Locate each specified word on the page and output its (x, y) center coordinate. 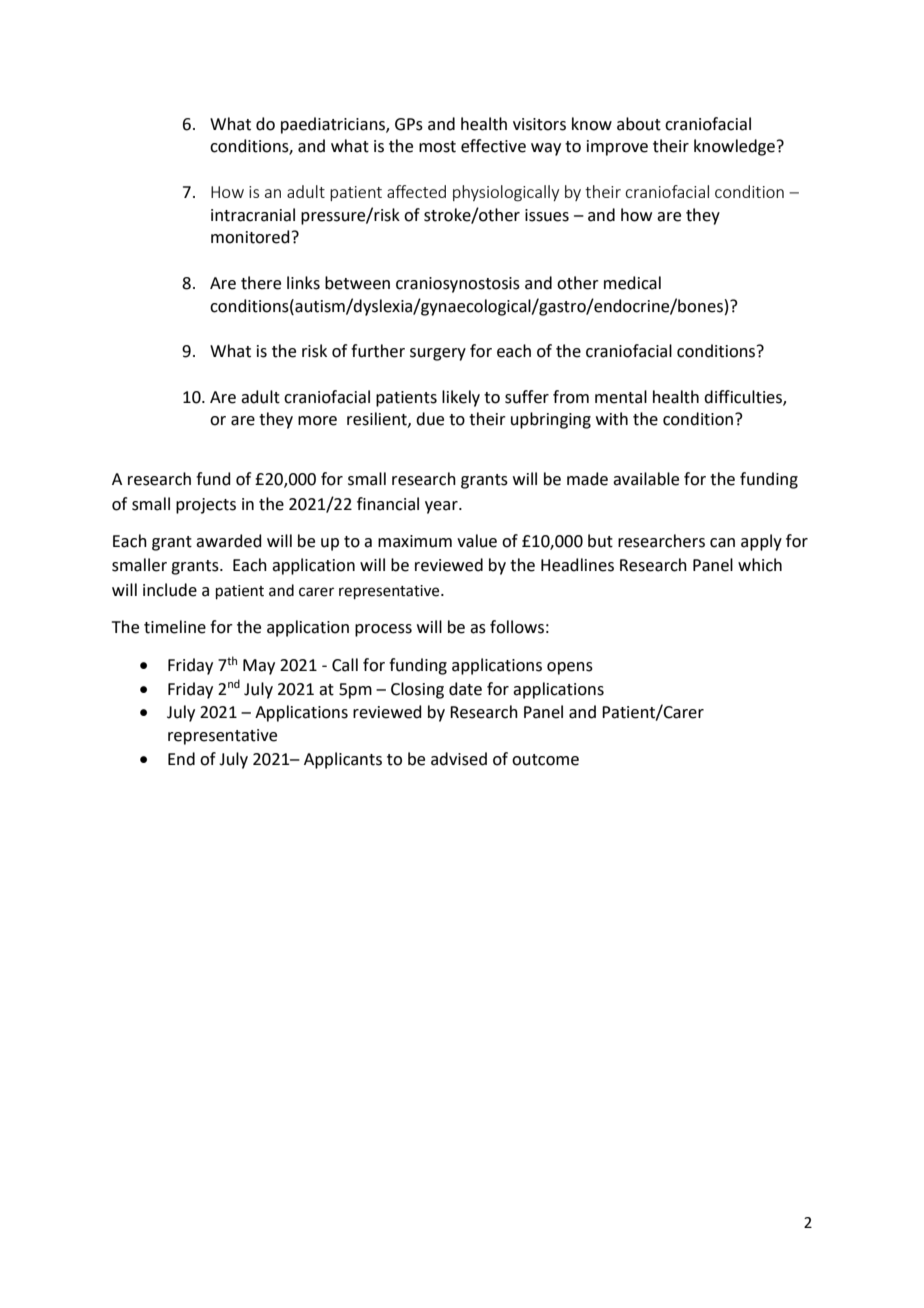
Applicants (343, 760)
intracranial (253, 215)
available (646, 479)
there (261, 283)
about (639, 124)
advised (459, 759)
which (760, 565)
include (170, 590)
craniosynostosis (458, 285)
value (477, 541)
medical (632, 283)
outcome (545, 760)
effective (493, 146)
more (317, 421)
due (430, 419)
